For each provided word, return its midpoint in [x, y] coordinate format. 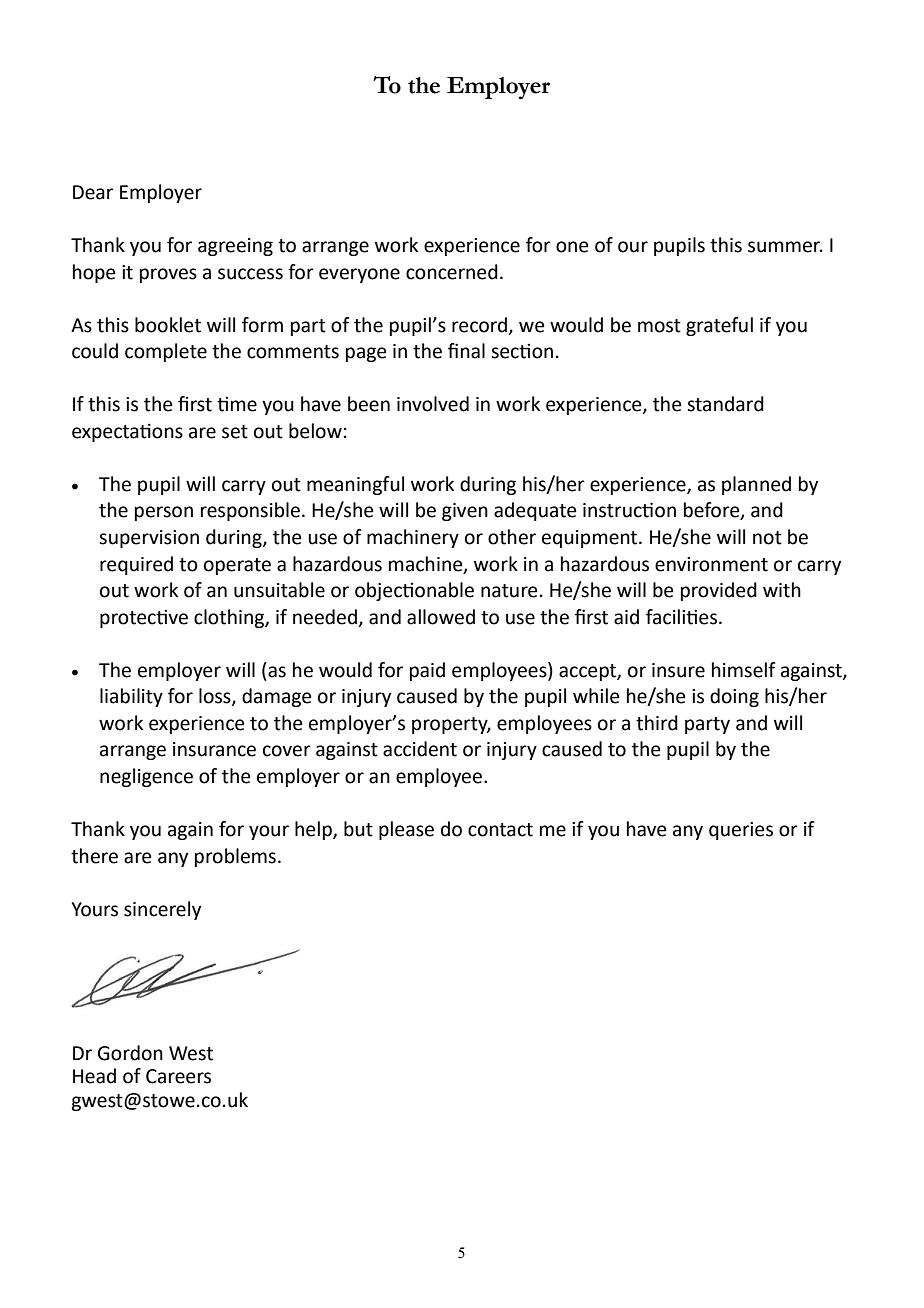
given [465, 512]
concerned [452, 272]
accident [420, 749]
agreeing [235, 247]
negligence [146, 777]
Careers [178, 1076]
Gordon [130, 1053]
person [164, 513]
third [657, 723]
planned [756, 485]
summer [785, 247]
